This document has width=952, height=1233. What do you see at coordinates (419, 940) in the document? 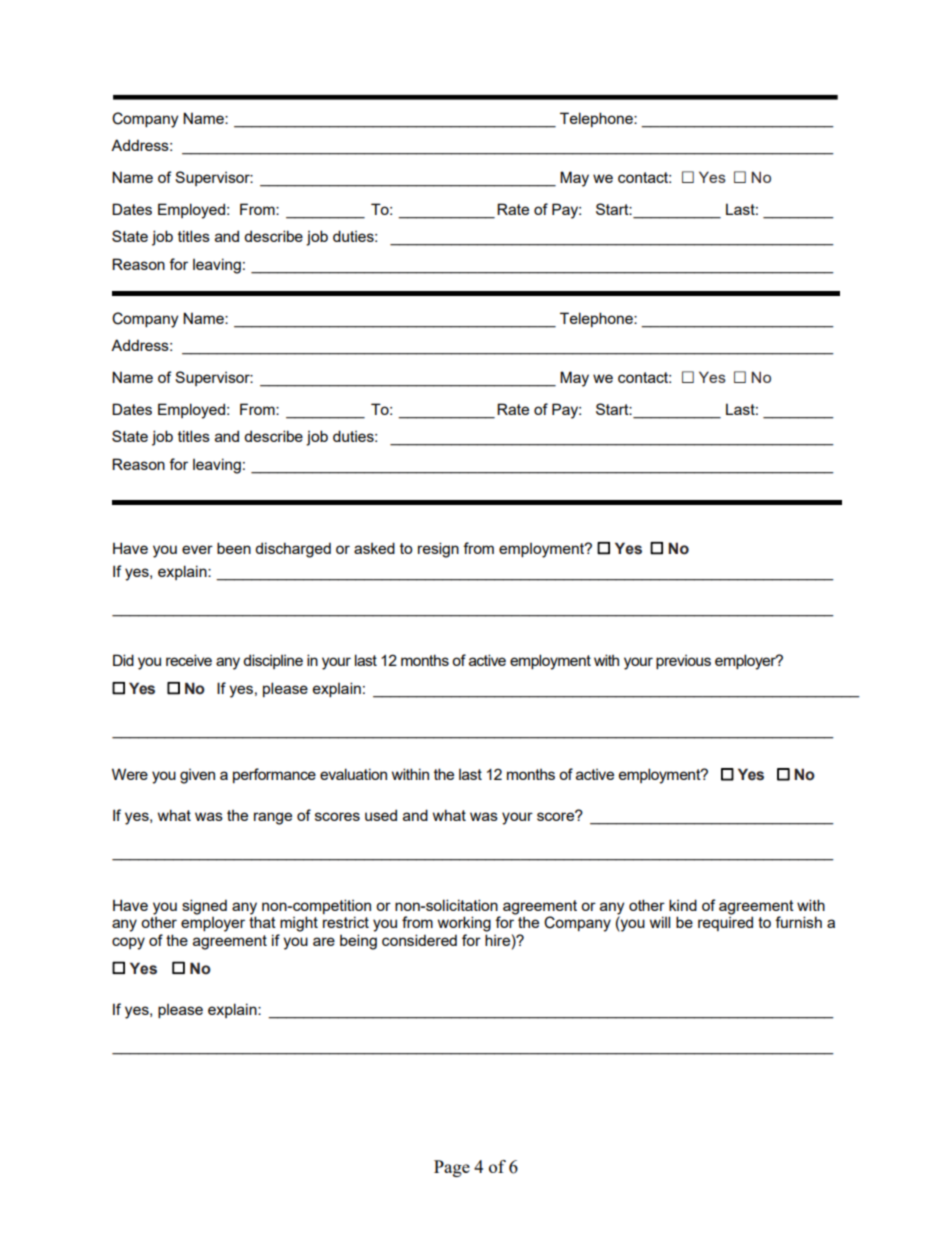
I see `considered` at bounding box center [419, 940].
